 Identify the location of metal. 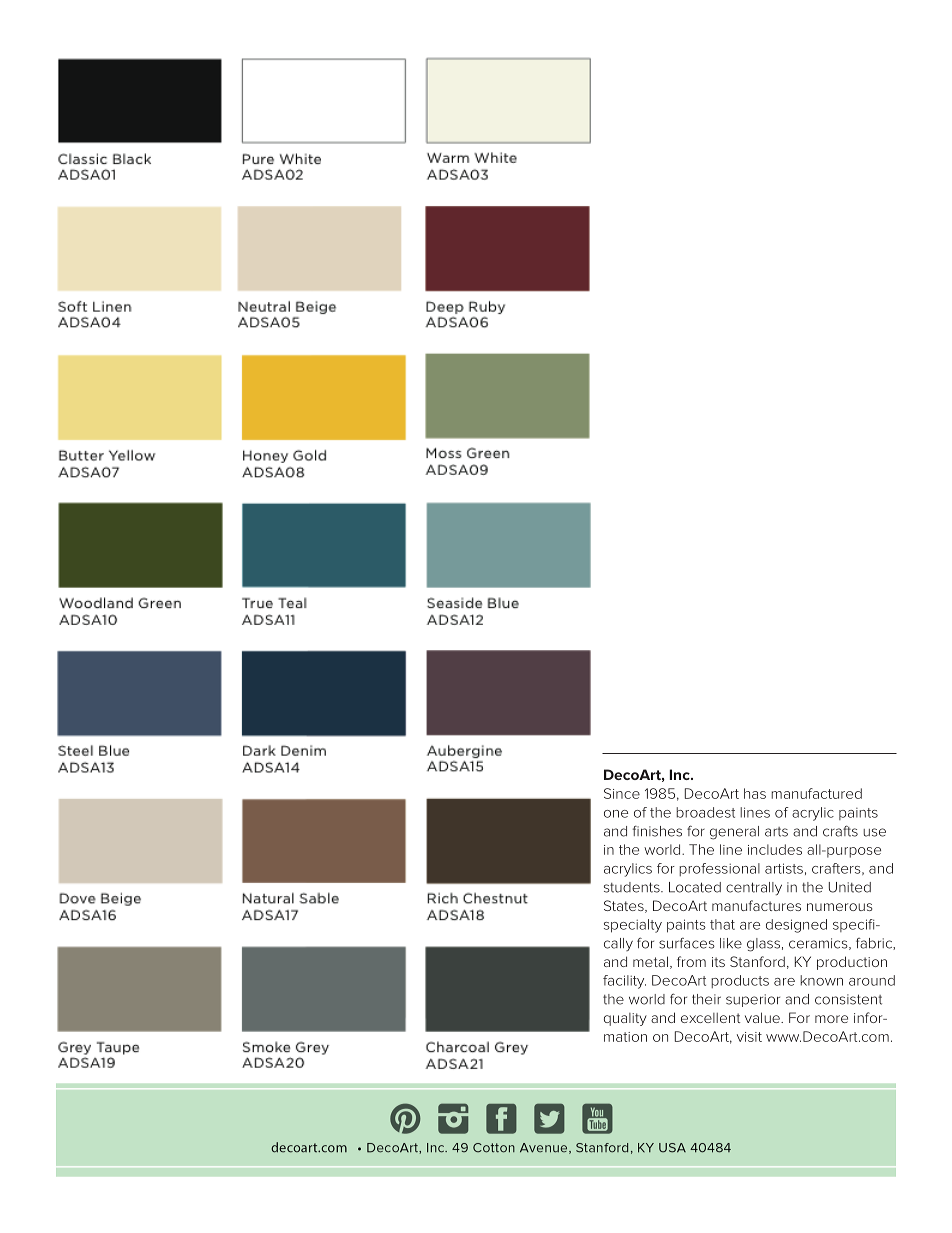
(650, 961).
